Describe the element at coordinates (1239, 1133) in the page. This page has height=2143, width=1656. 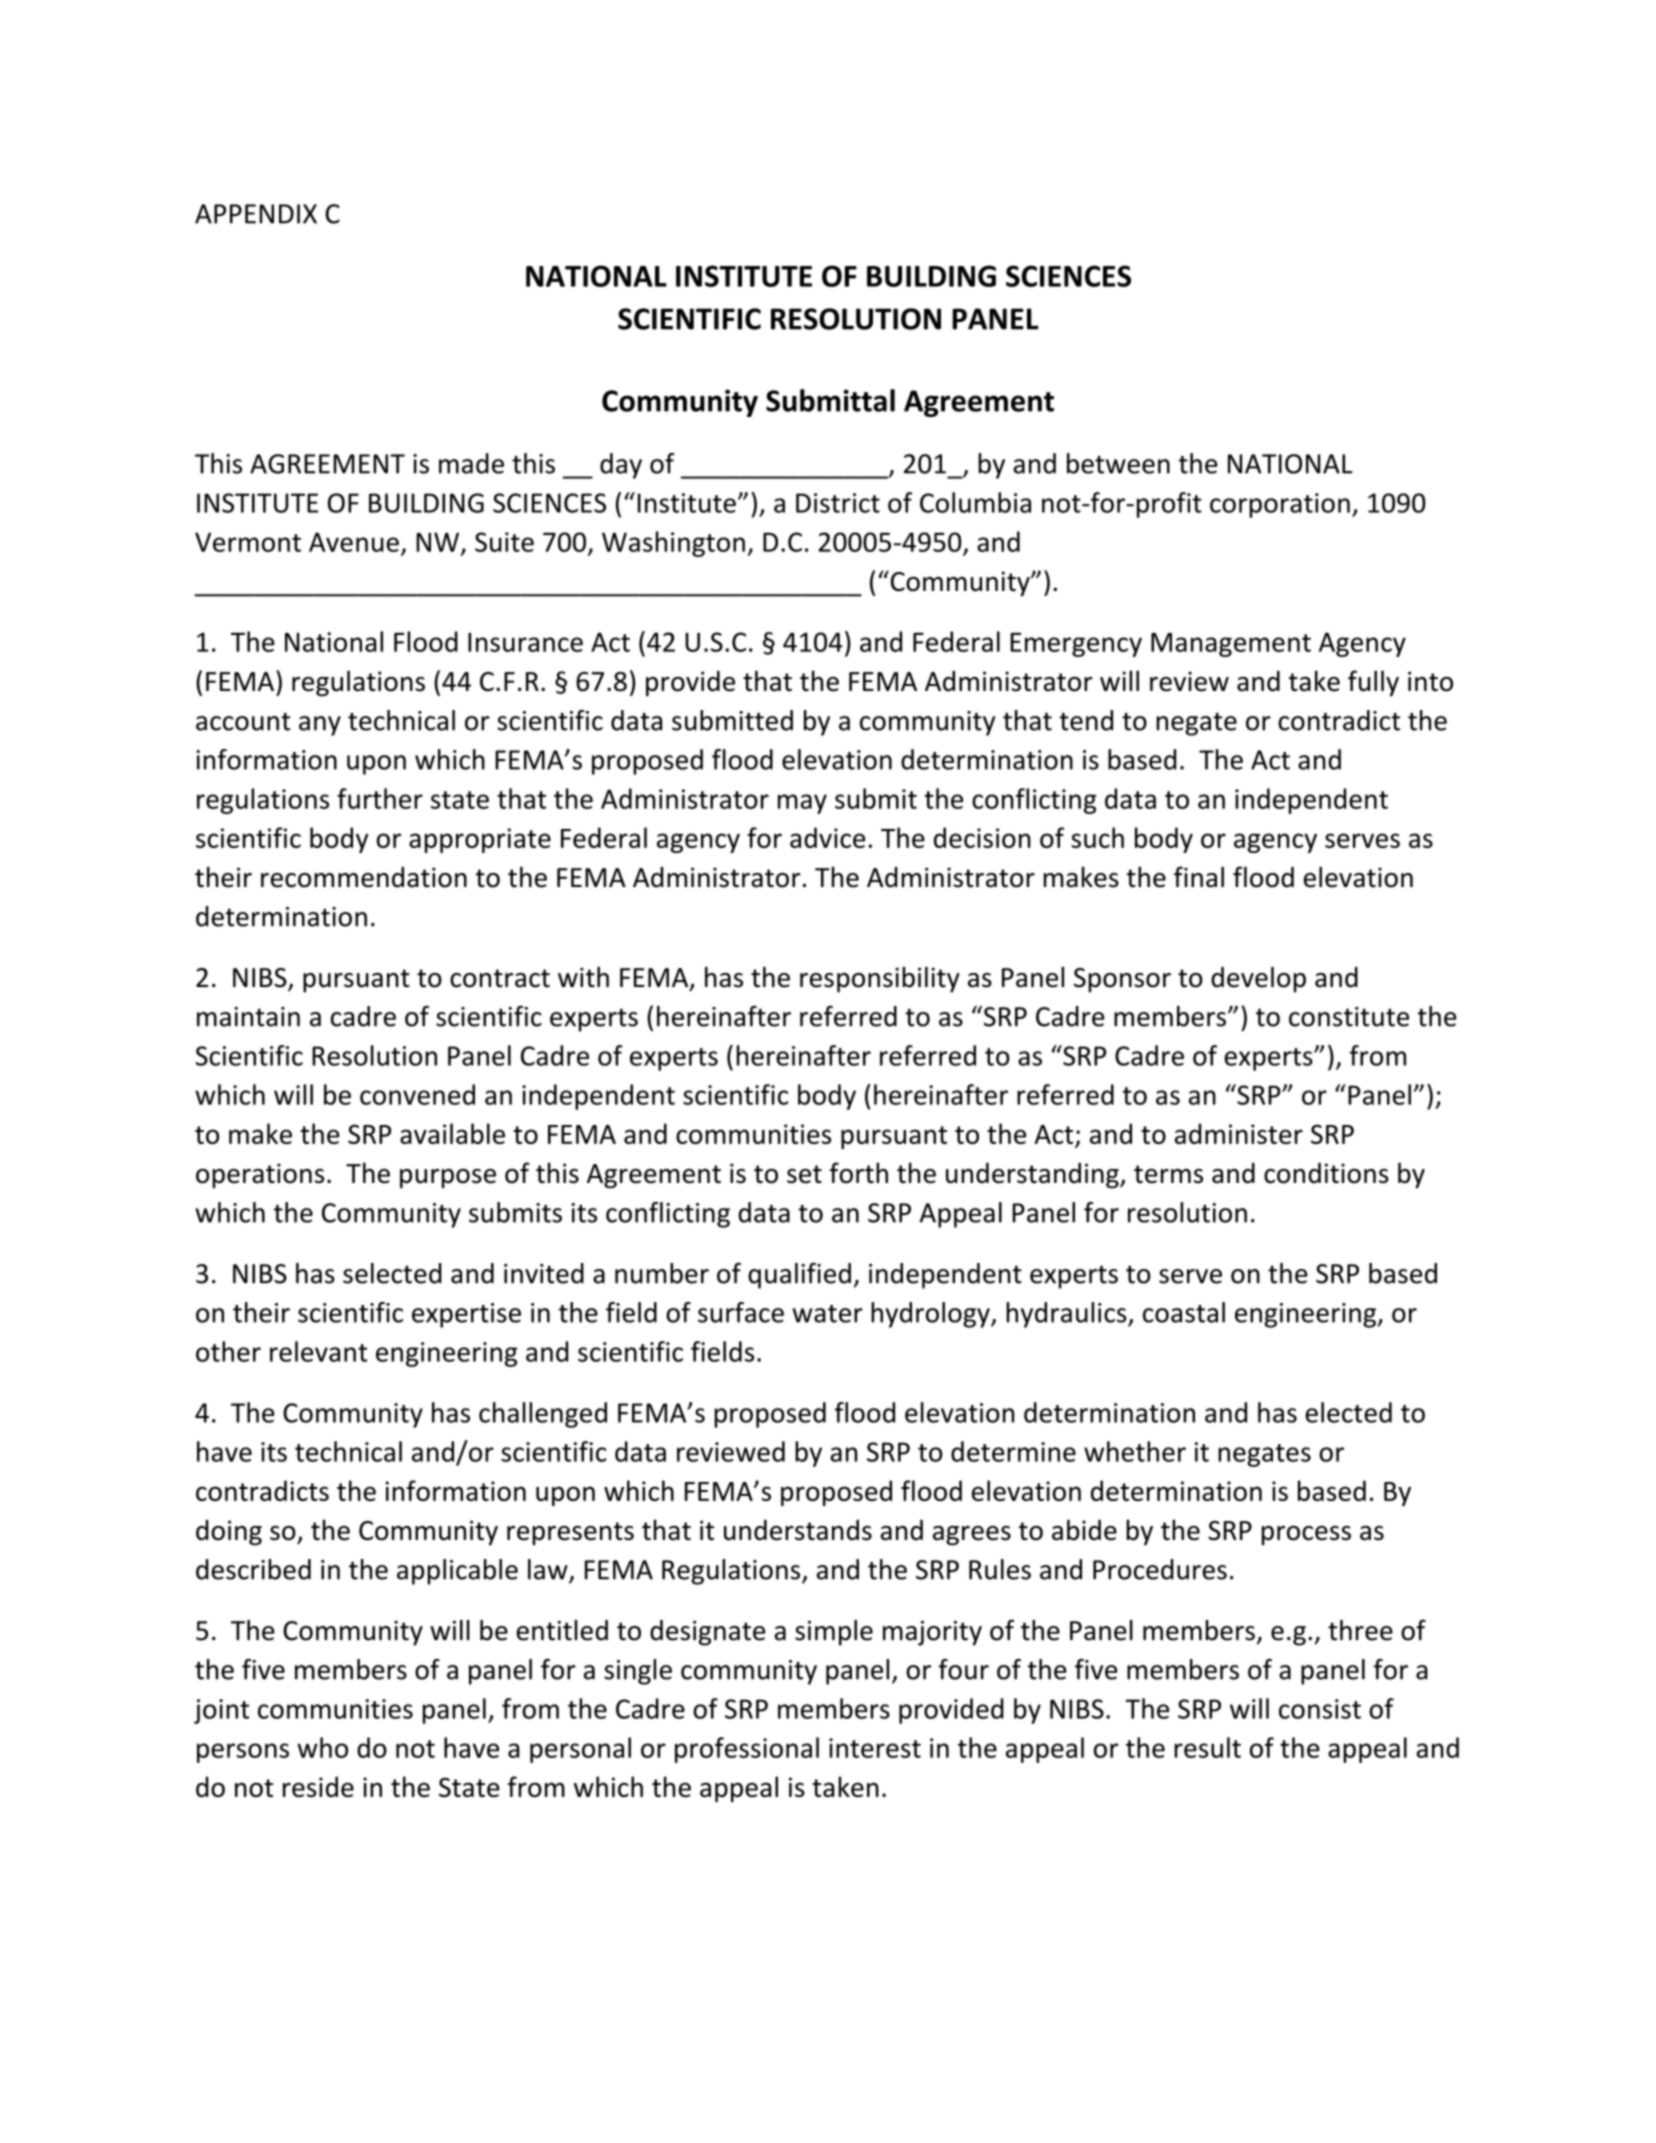
I see `administer` at that location.
